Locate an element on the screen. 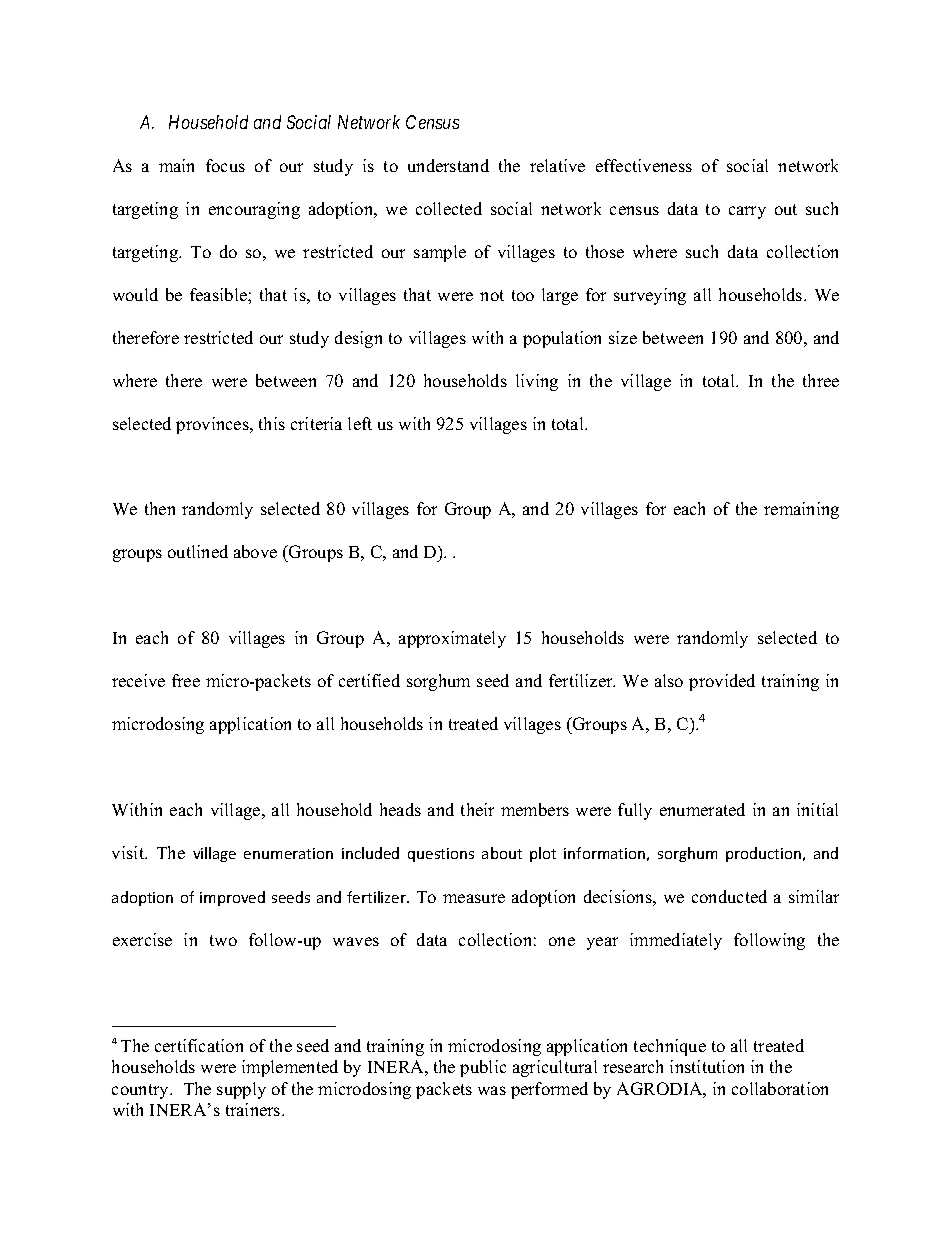 The image size is (952, 1233). carry is located at coordinates (747, 212).
